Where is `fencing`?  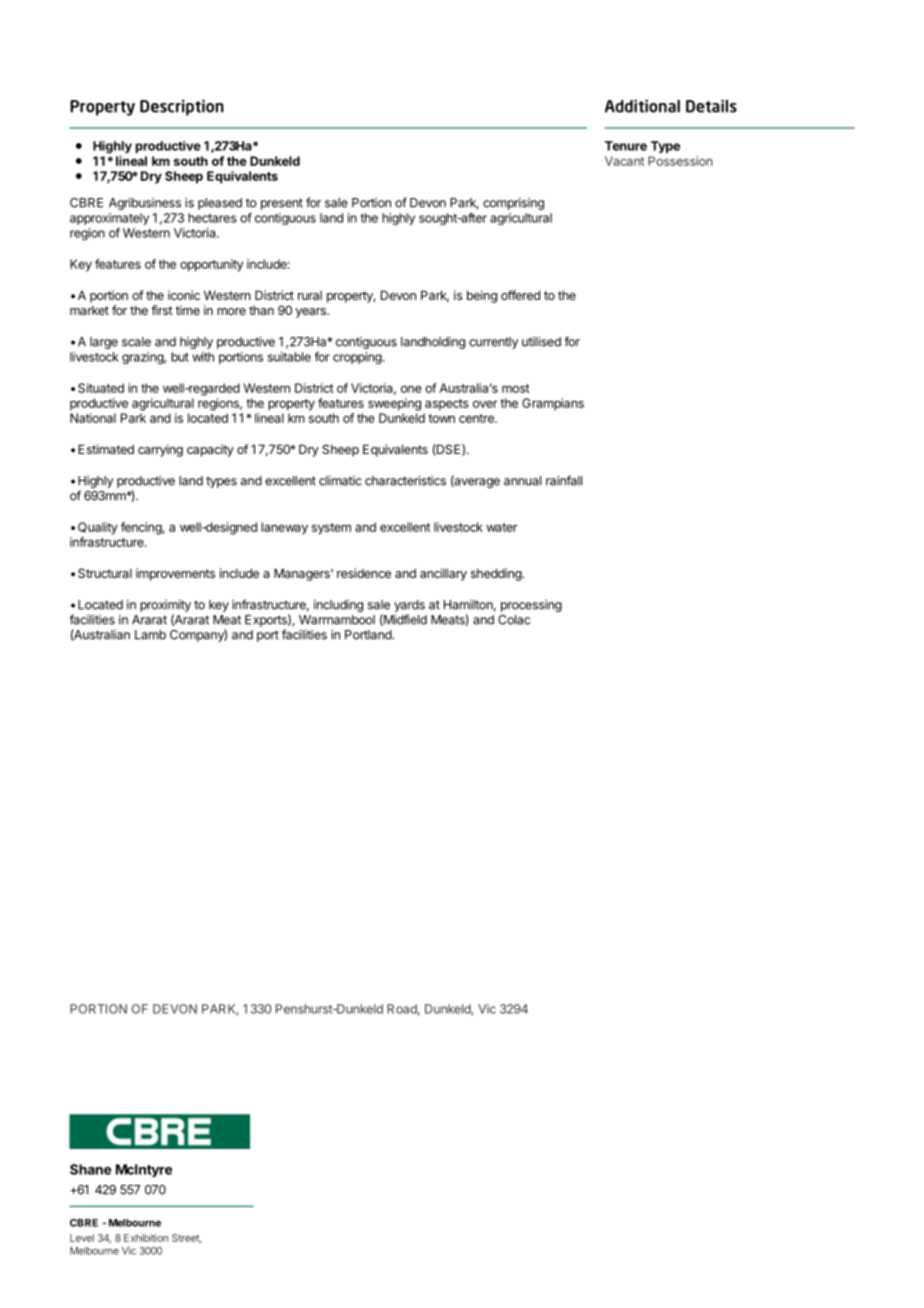
fencing is located at coordinates (142, 528).
